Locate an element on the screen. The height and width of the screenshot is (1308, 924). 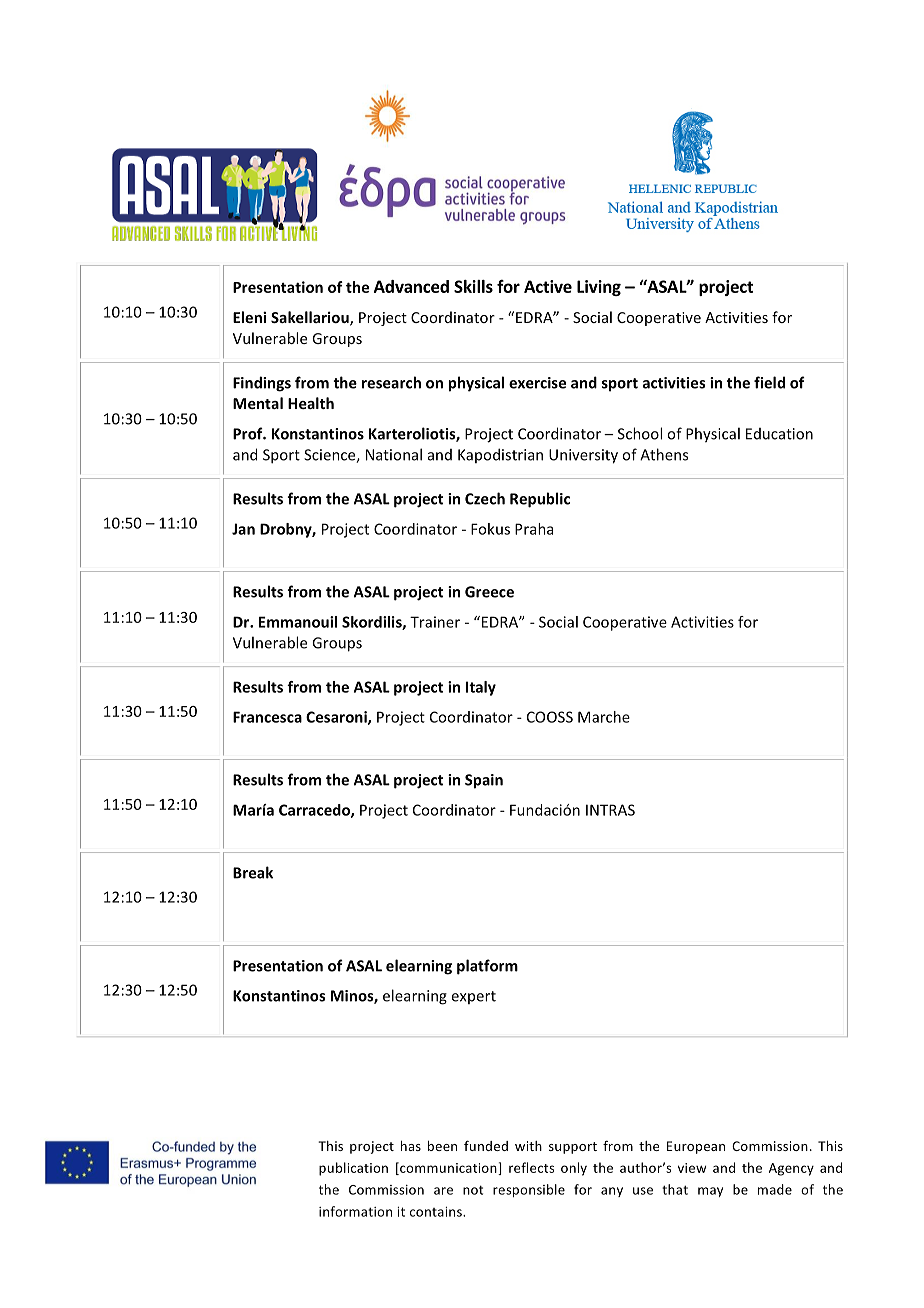
responsible is located at coordinates (529, 1190).
